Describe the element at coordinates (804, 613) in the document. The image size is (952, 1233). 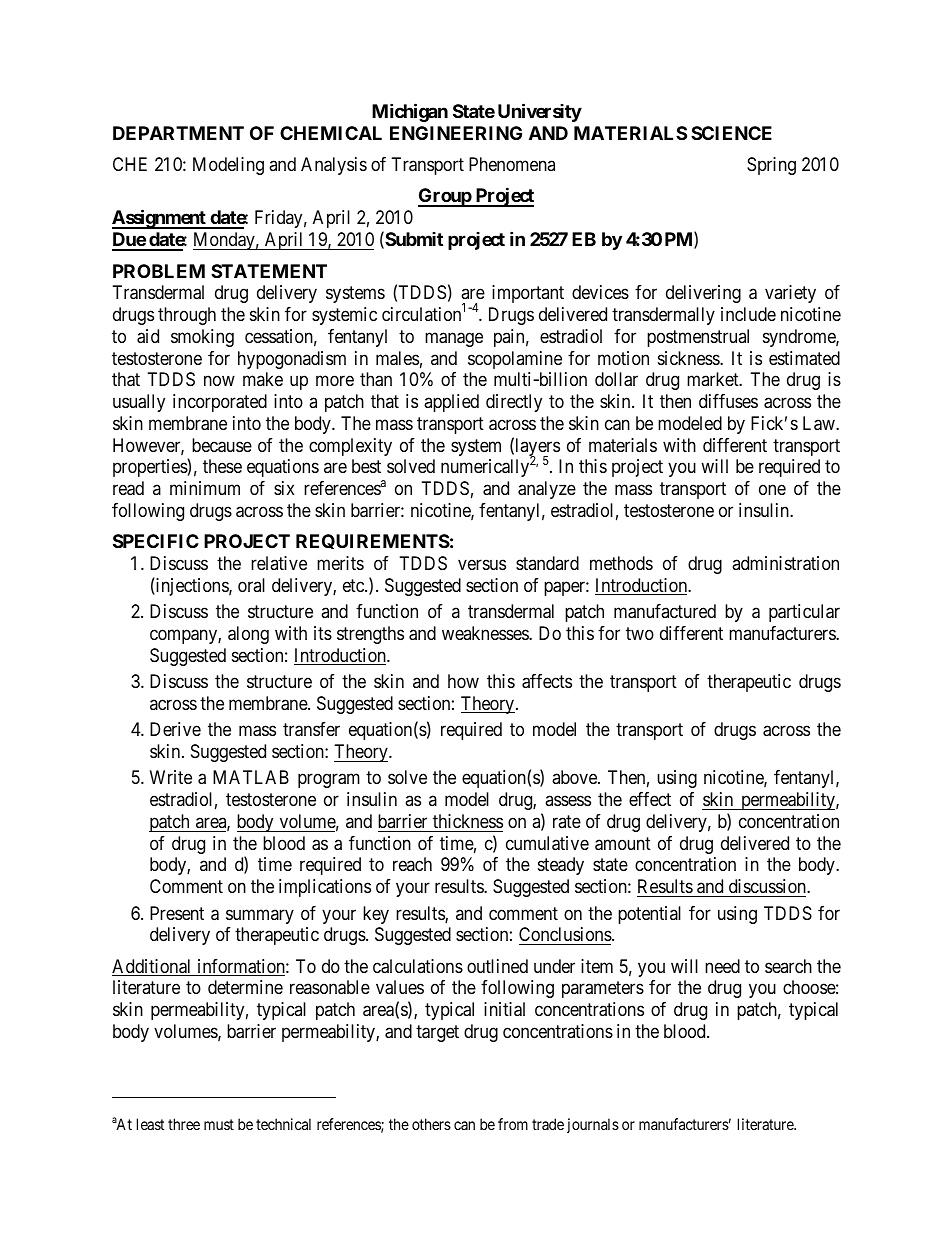
I see `particular` at that location.
